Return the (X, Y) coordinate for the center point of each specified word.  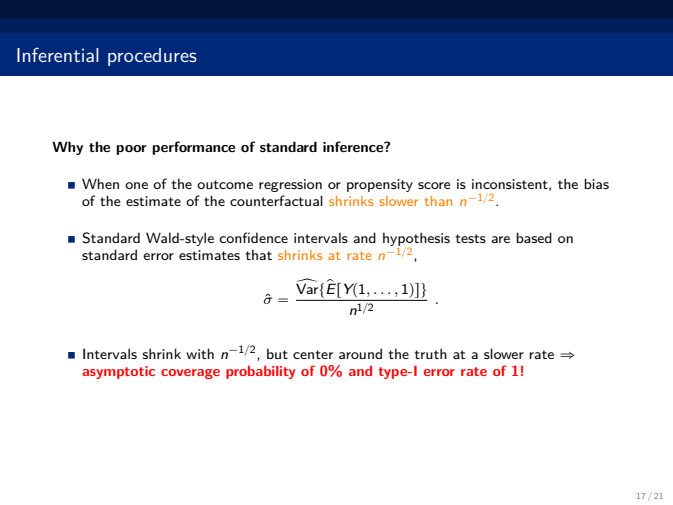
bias (596, 183)
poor (131, 150)
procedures (152, 57)
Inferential (58, 54)
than (438, 201)
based (534, 237)
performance (193, 148)
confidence (253, 237)
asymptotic (118, 372)
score (434, 185)
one (136, 185)
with (200, 353)
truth (430, 353)
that (258, 254)
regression (290, 185)
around (360, 353)
